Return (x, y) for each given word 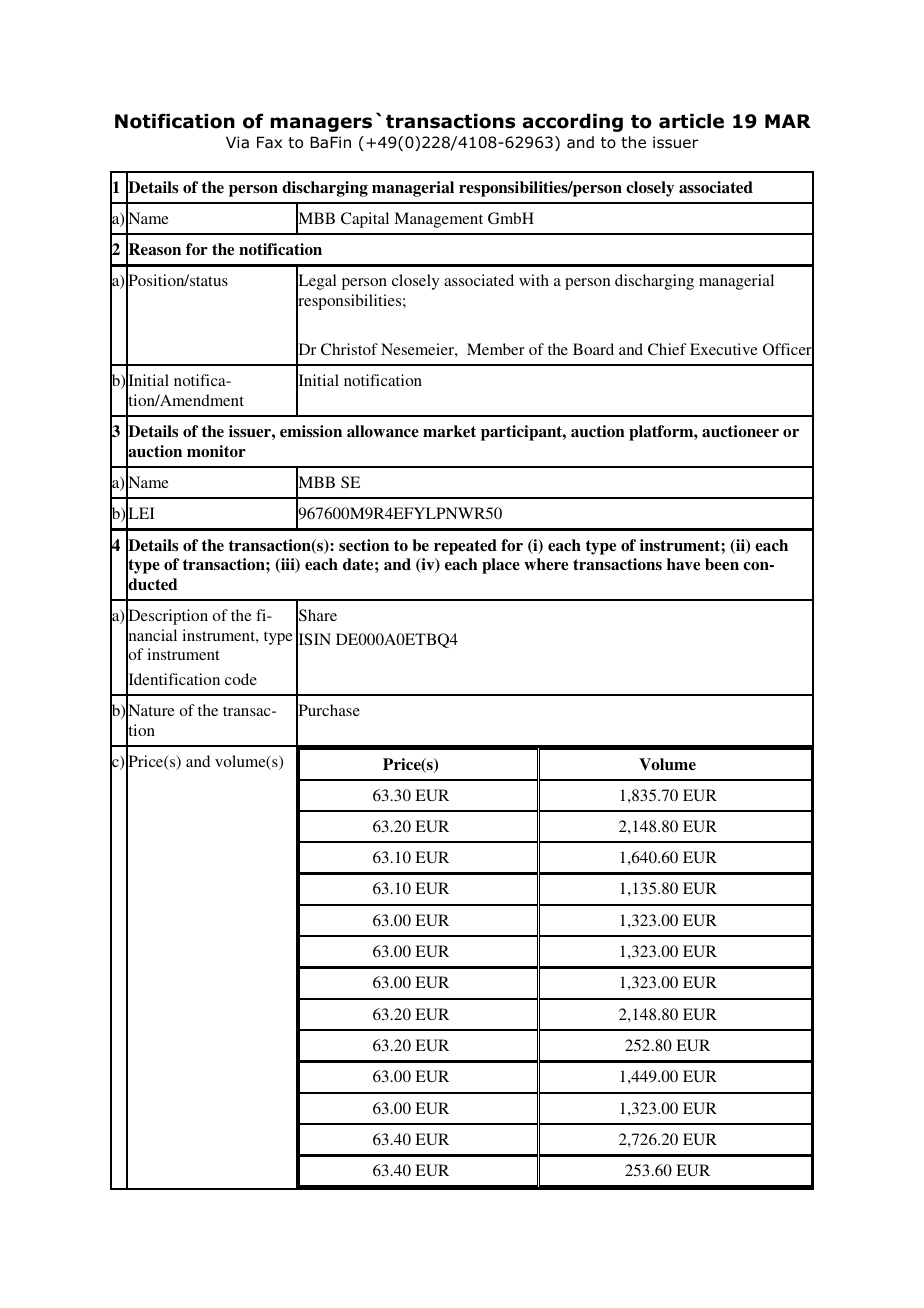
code (241, 679)
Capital (365, 220)
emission (311, 431)
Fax (269, 142)
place (501, 566)
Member (496, 349)
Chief (667, 349)
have (683, 564)
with (534, 280)
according (573, 123)
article (691, 121)
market (449, 431)
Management (438, 220)
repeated (465, 547)
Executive (724, 349)
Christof (349, 349)
